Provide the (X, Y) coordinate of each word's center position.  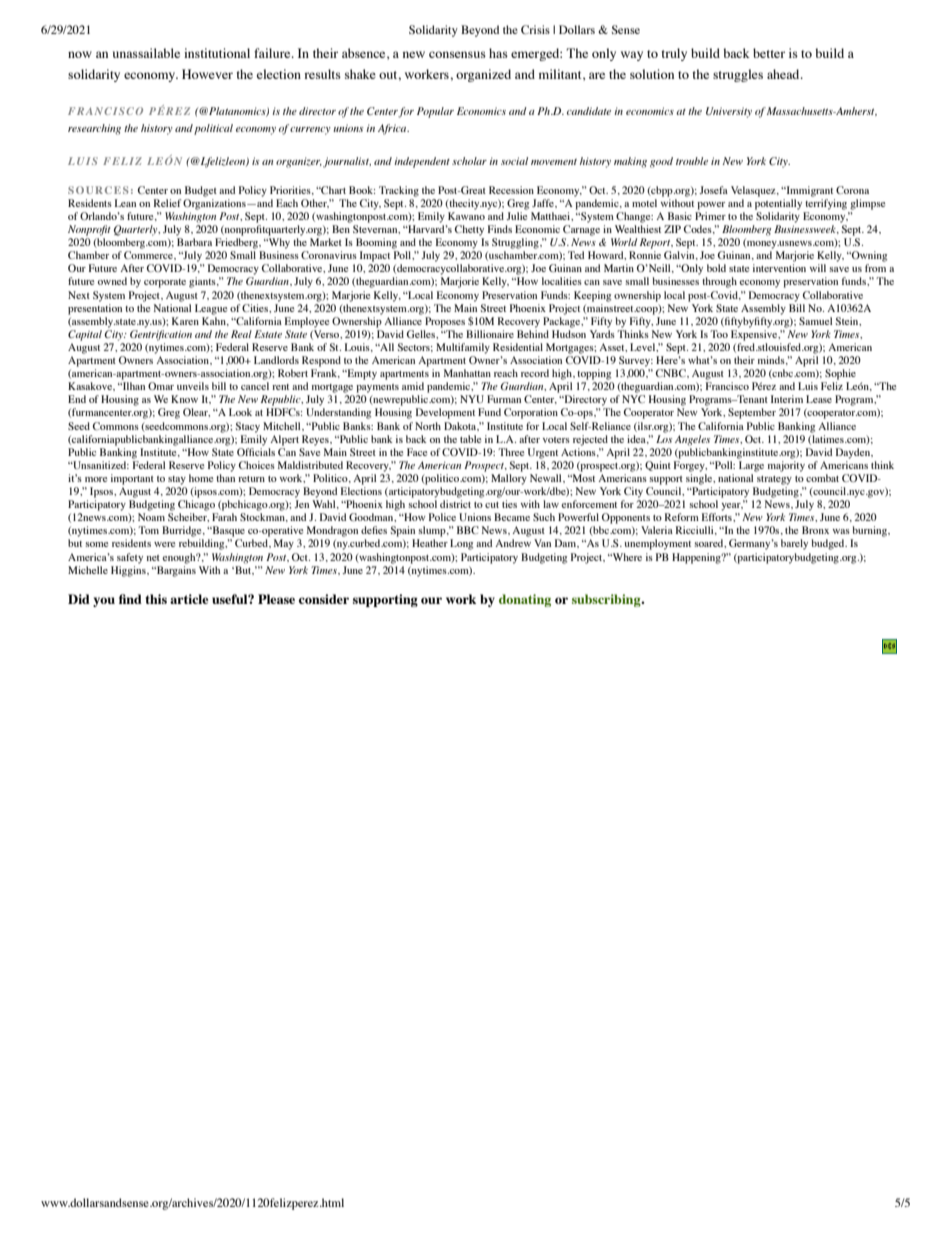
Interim (787, 399)
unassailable (146, 53)
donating (525, 600)
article (189, 599)
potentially (778, 204)
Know (184, 399)
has (498, 53)
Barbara (194, 242)
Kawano (466, 216)
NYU (472, 399)
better (769, 53)
